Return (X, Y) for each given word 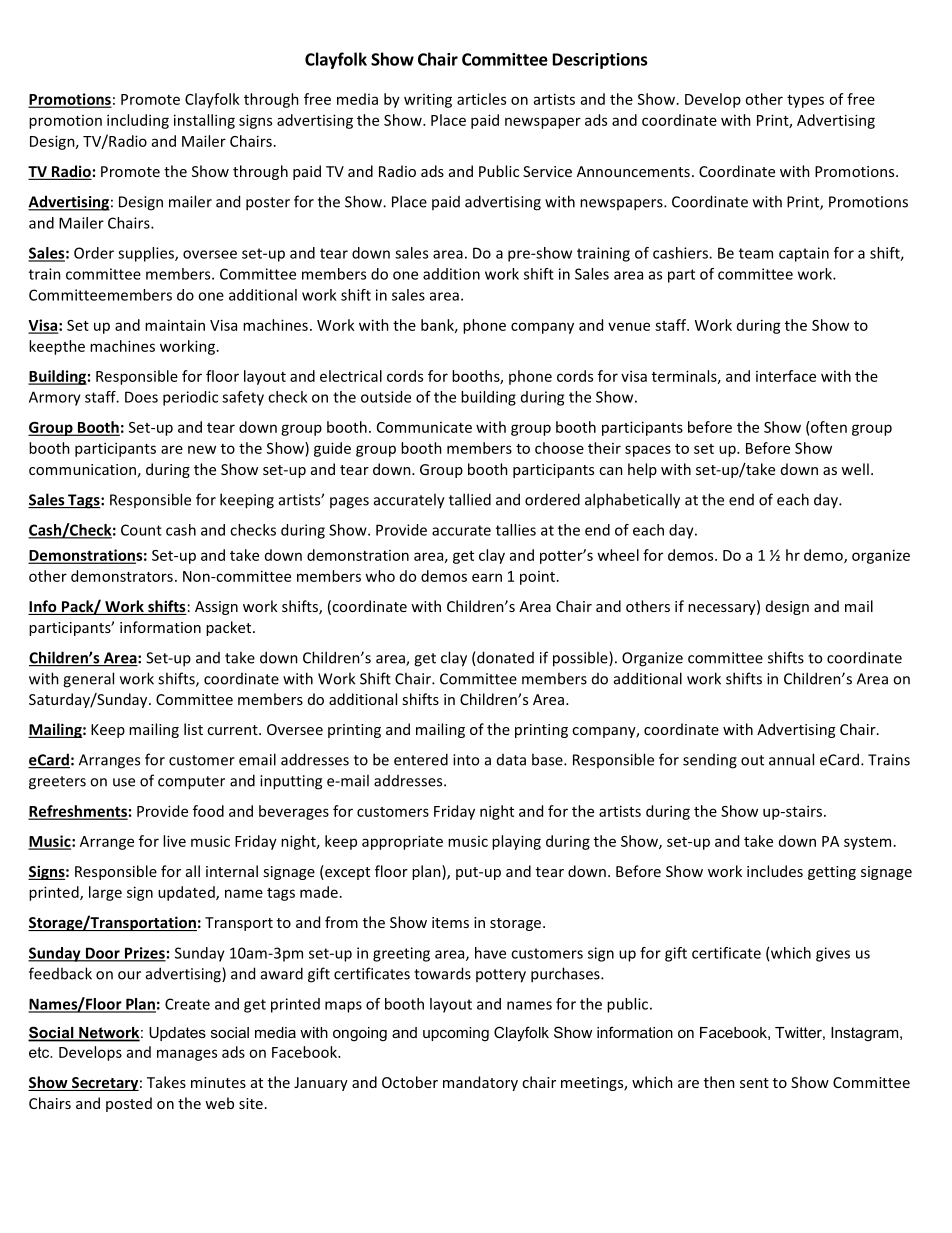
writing (428, 100)
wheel (618, 555)
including (138, 121)
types (805, 101)
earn (487, 577)
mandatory (480, 1083)
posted (129, 1104)
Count (141, 530)
